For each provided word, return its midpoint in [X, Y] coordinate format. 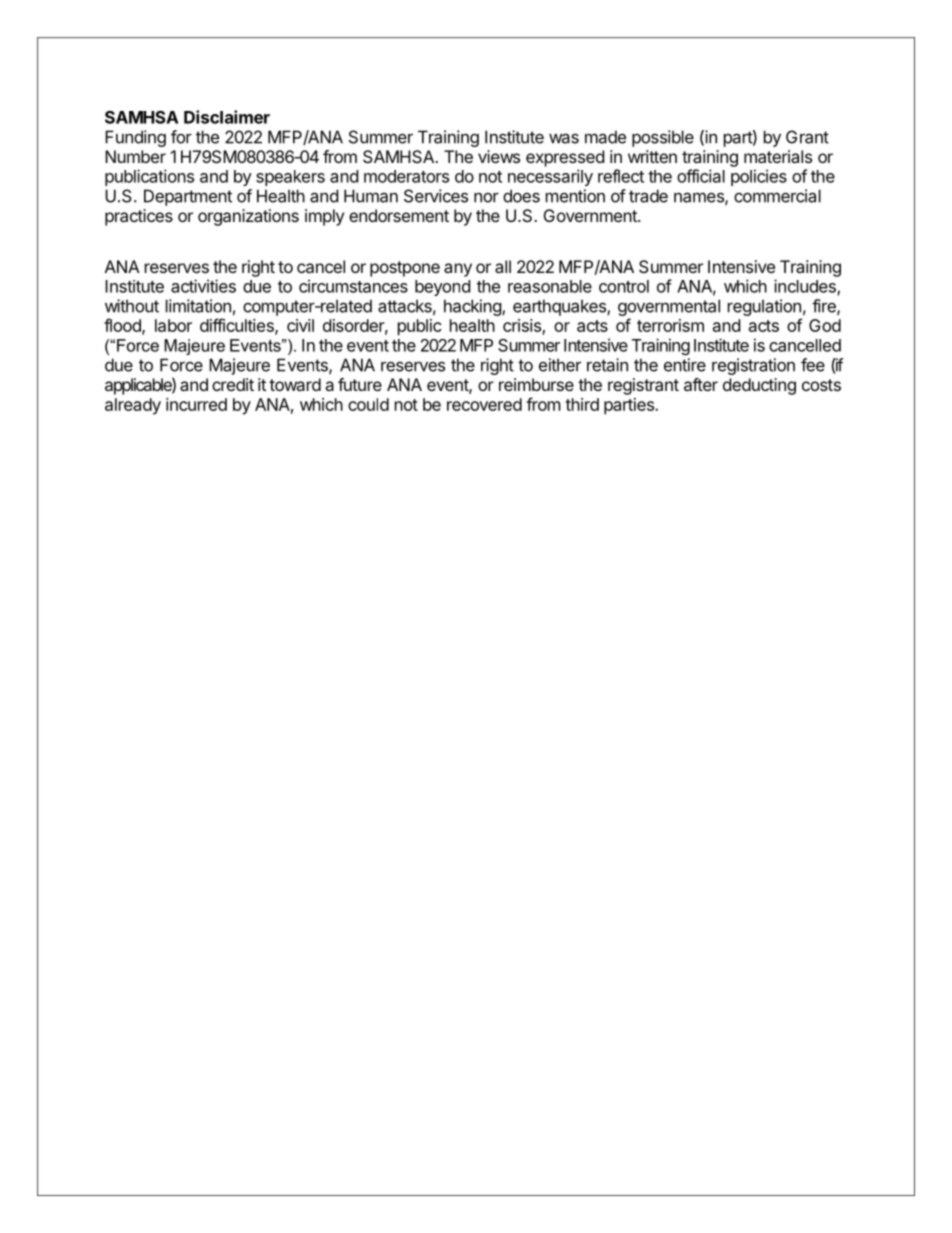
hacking [473, 307]
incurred [196, 404]
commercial [777, 196]
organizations [248, 217]
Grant [807, 137]
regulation [764, 307]
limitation [198, 306]
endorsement [399, 215]
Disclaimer [227, 117]
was [564, 138]
